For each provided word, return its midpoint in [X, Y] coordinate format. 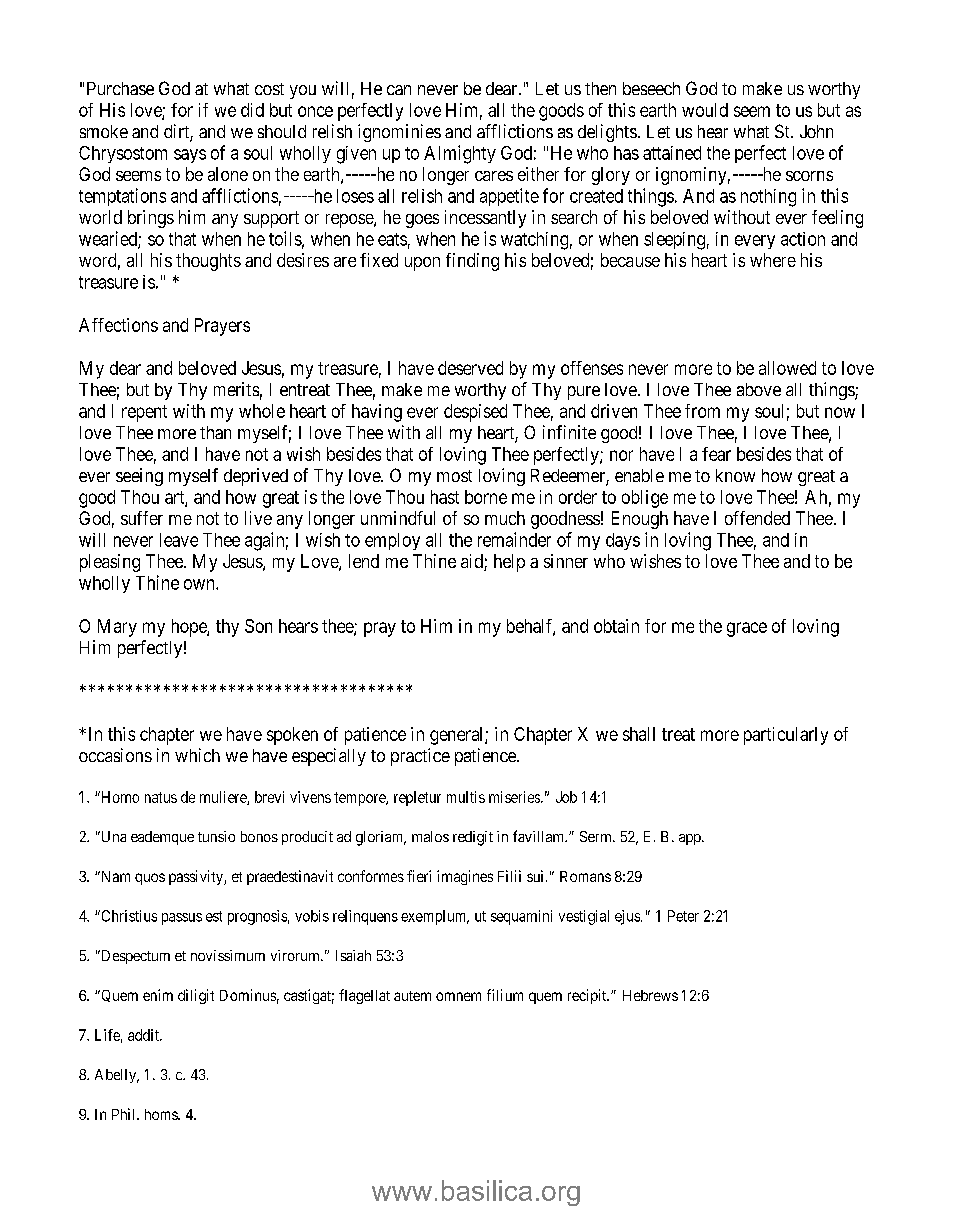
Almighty [460, 154]
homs [162, 1114]
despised [475, 413]
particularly [786, 736]
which [197, 755]
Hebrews [650, 995]
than [215, 432]
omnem [458, 996]
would [705, 110]
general [458, 736]
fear [716, 454]
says [190, 156]
